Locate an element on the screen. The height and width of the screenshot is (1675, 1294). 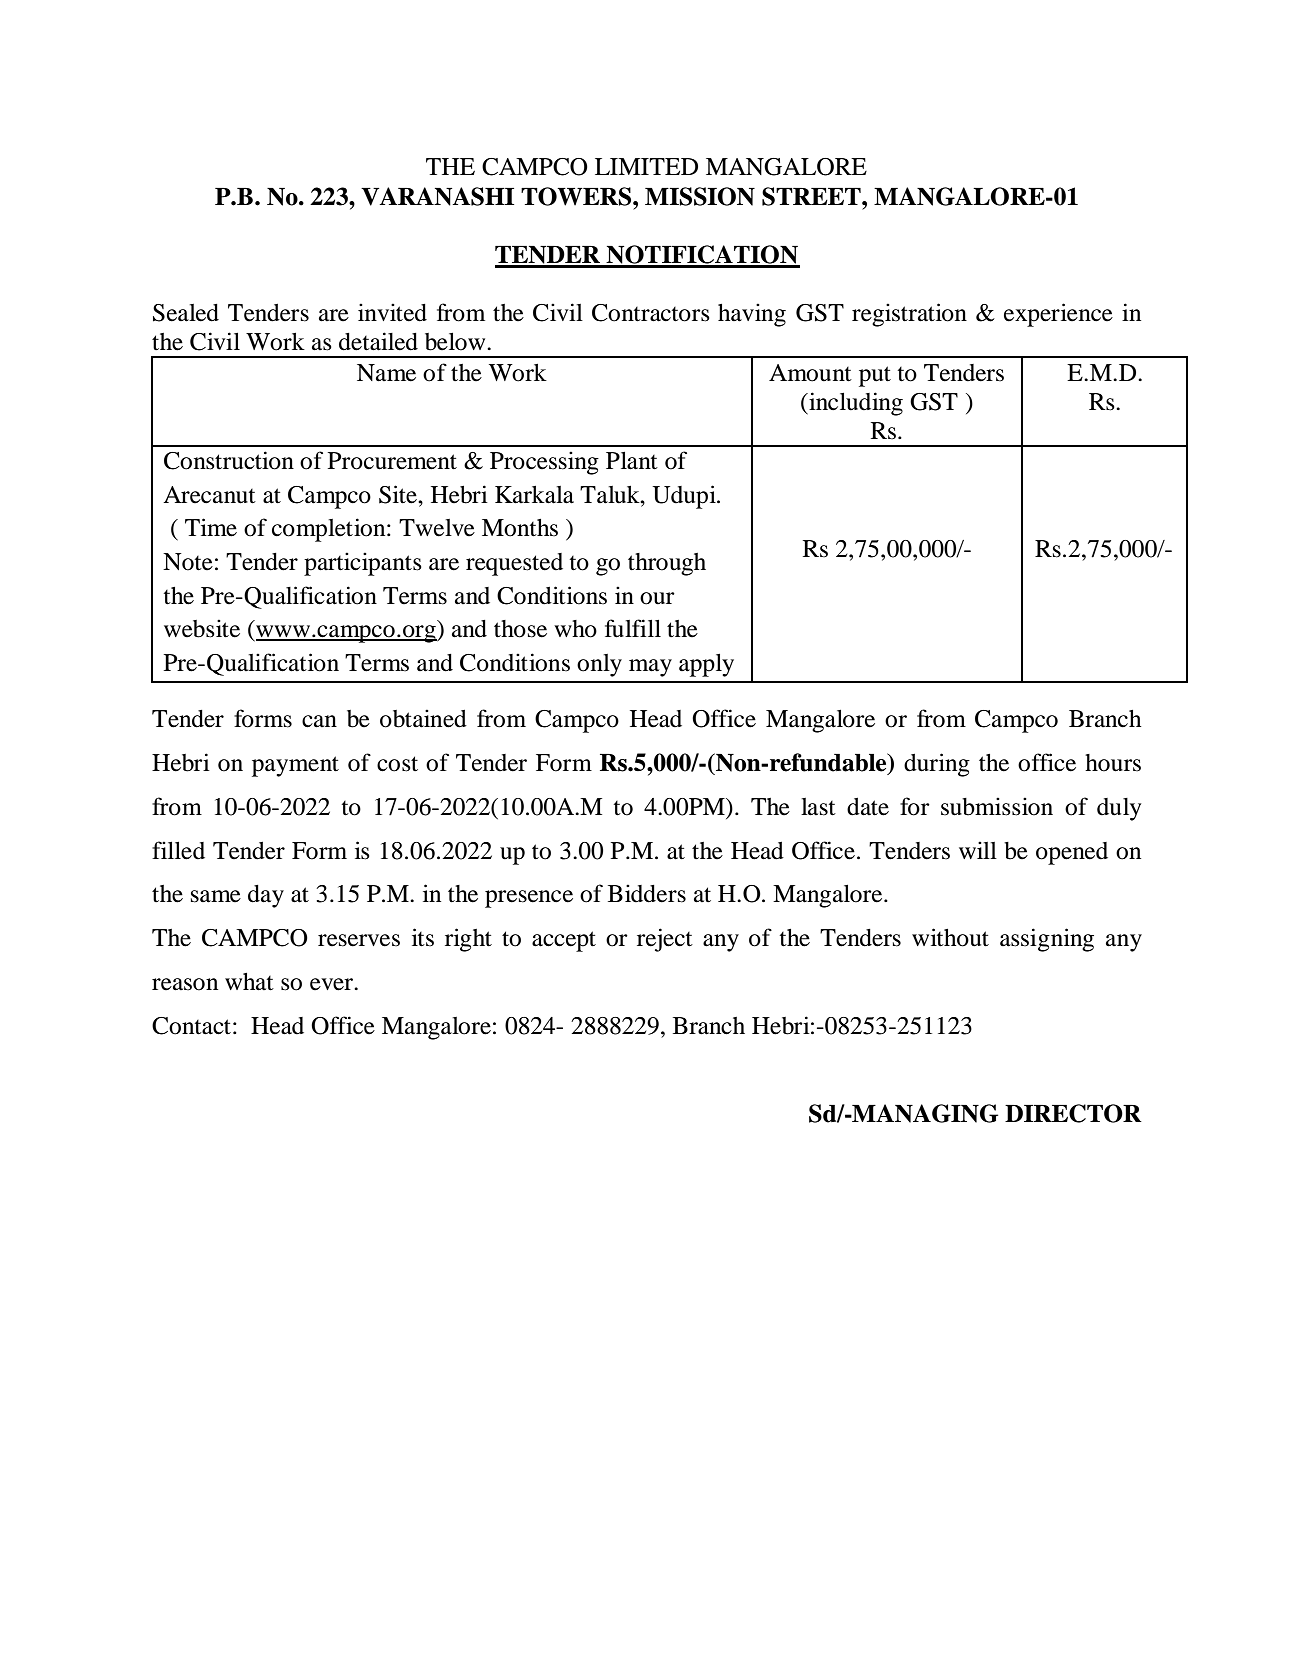
Contact is located at coordinates (191, 1026).
